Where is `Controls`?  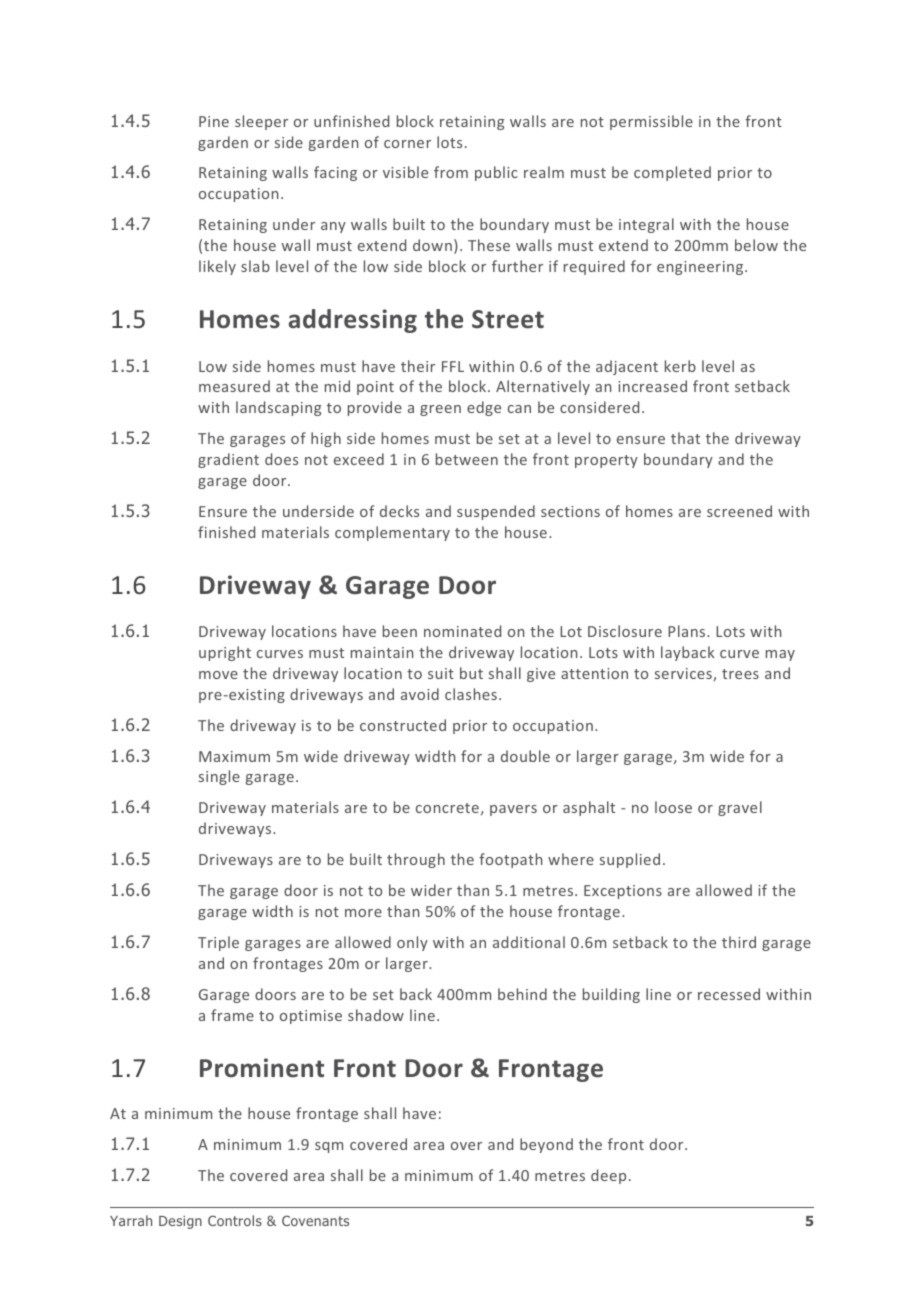 Controls is located at coordinates (235, 1220).
